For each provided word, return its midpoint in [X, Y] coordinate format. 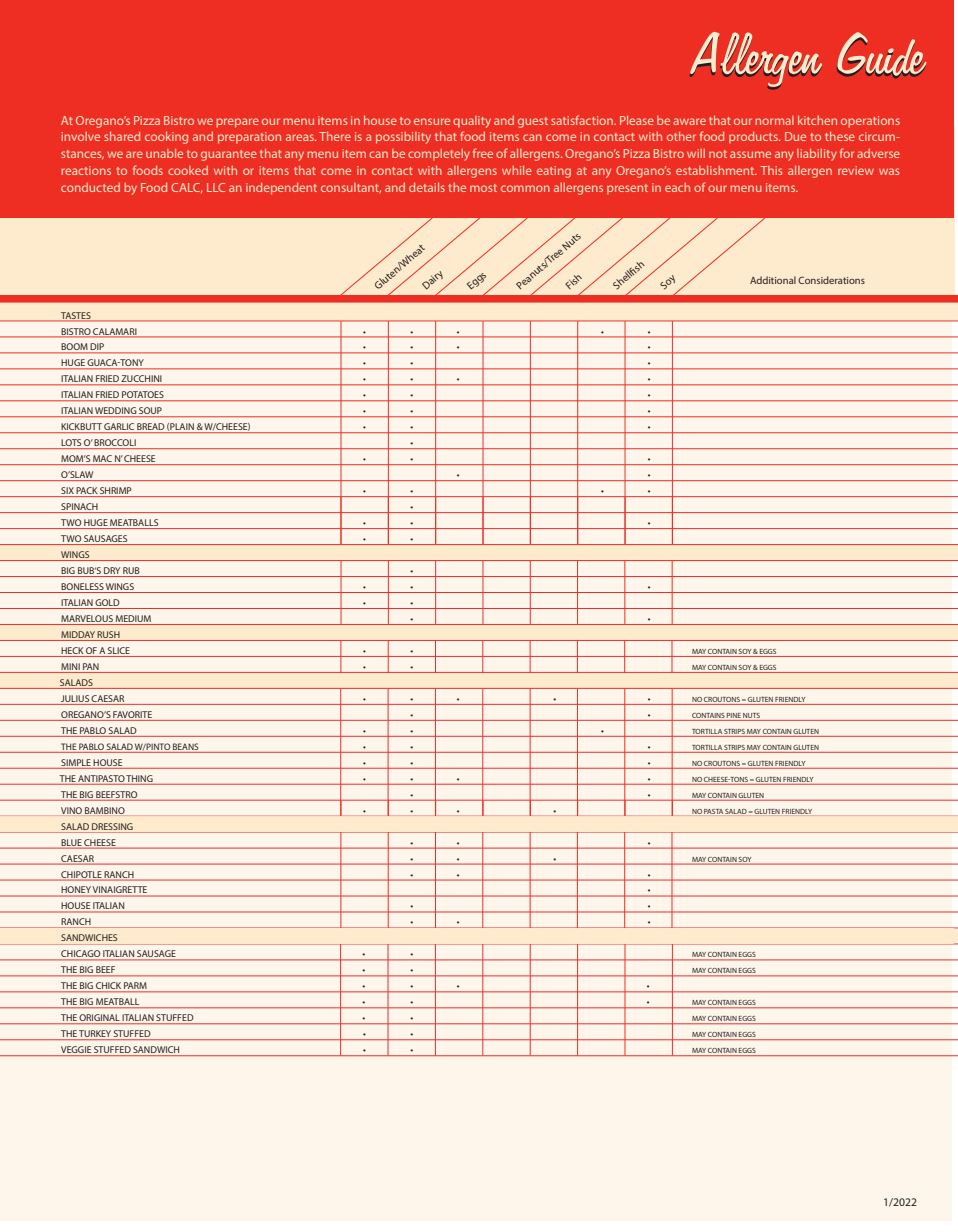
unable [164, 153]
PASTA [713, 811]
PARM [135, 987]
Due [795, 136]
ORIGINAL [100, 1019]
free [483, 153]
